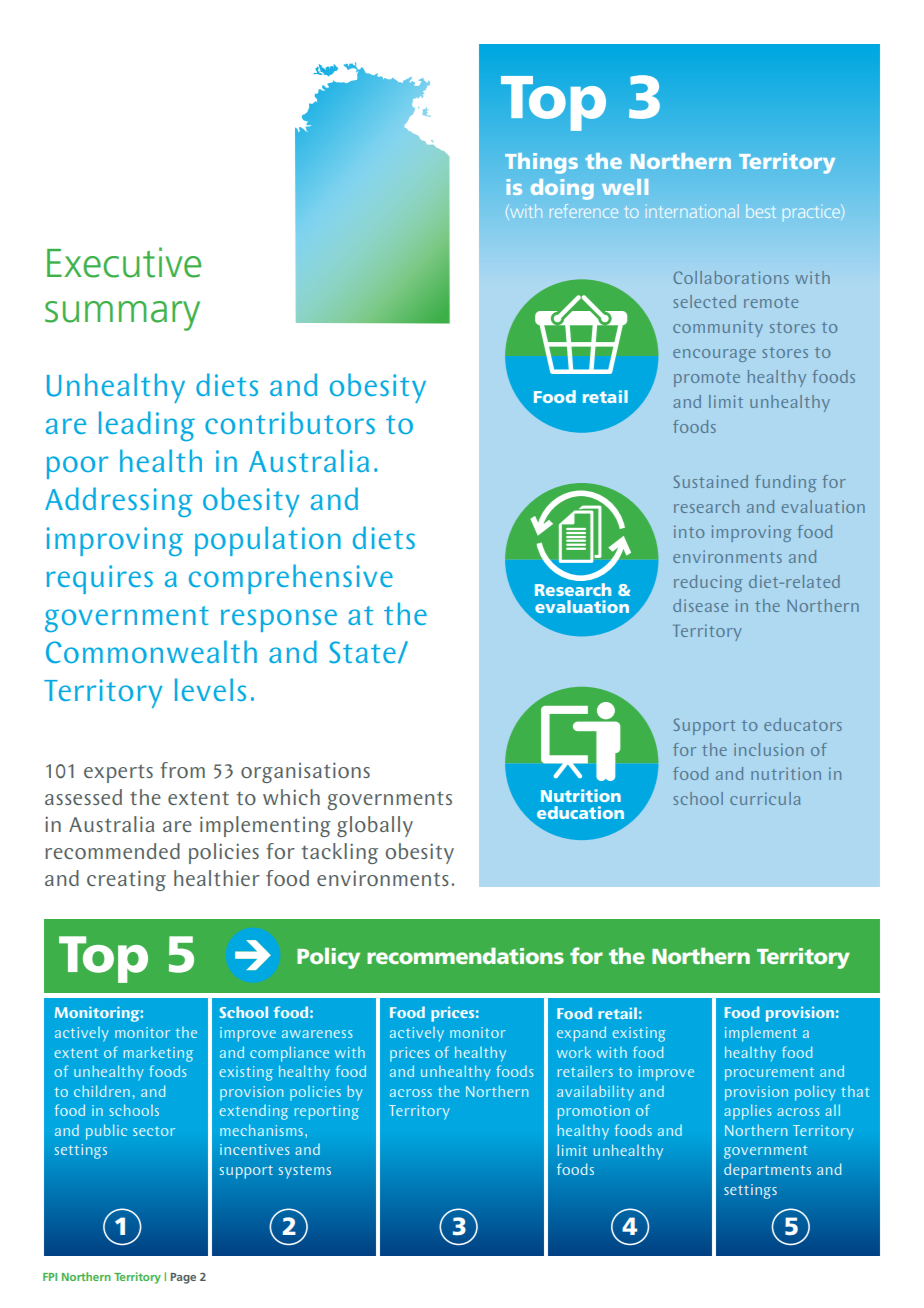 The height and width of the screenshot is (1308, 924). I want to click on Page, so click(183, 1278).
